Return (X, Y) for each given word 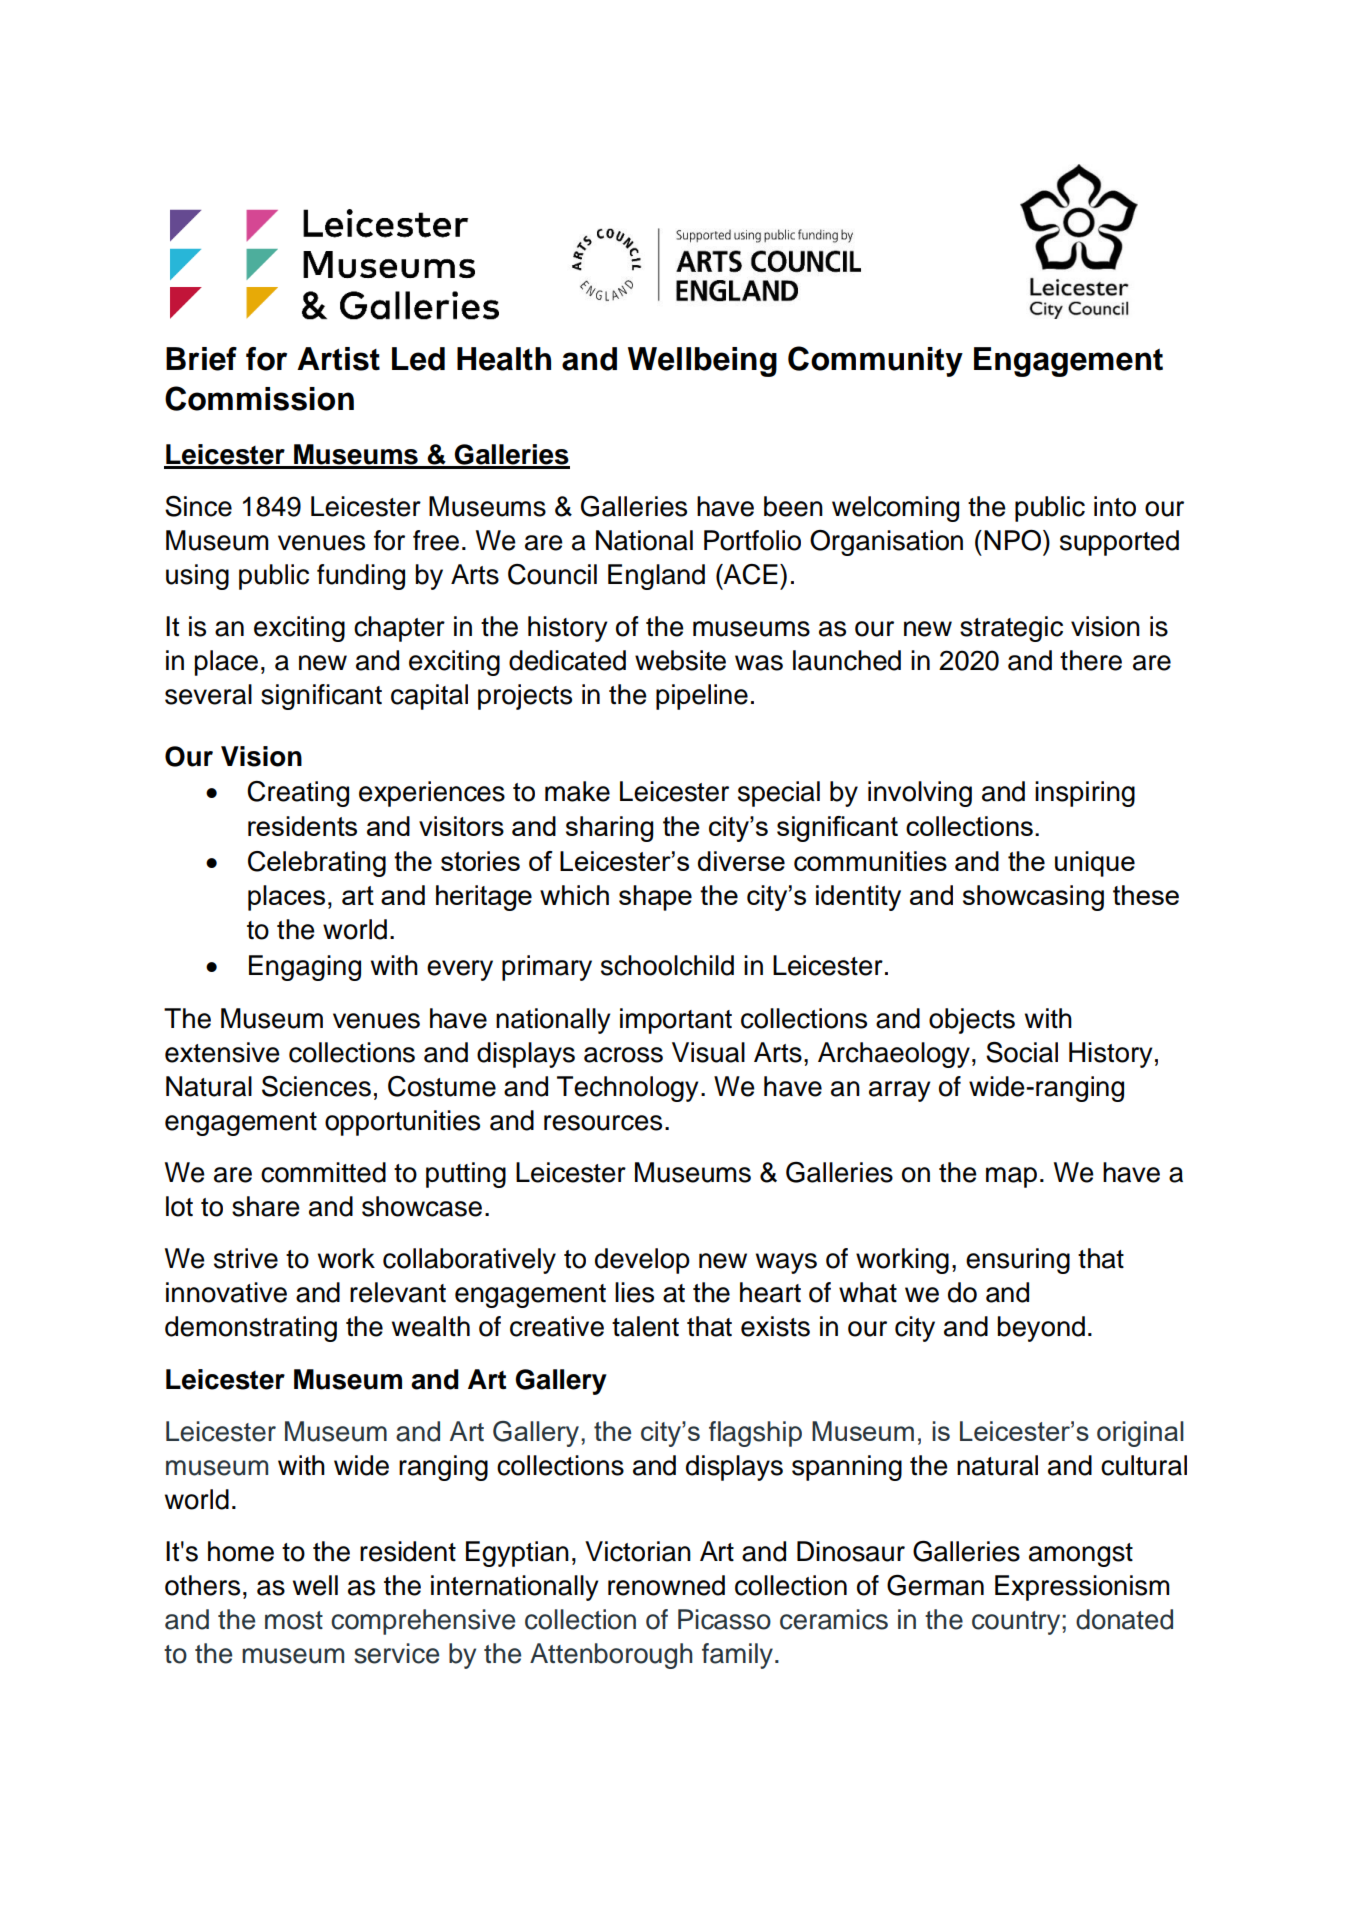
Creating (298, 794)
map (1011, 1177)
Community (875, 361)
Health (504, 359)
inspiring (1085, 794)
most (294, 1620)
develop (642, 1261)
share (266, 1206)
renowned (666, 1585)
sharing (609, 829)
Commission (259, 398)
